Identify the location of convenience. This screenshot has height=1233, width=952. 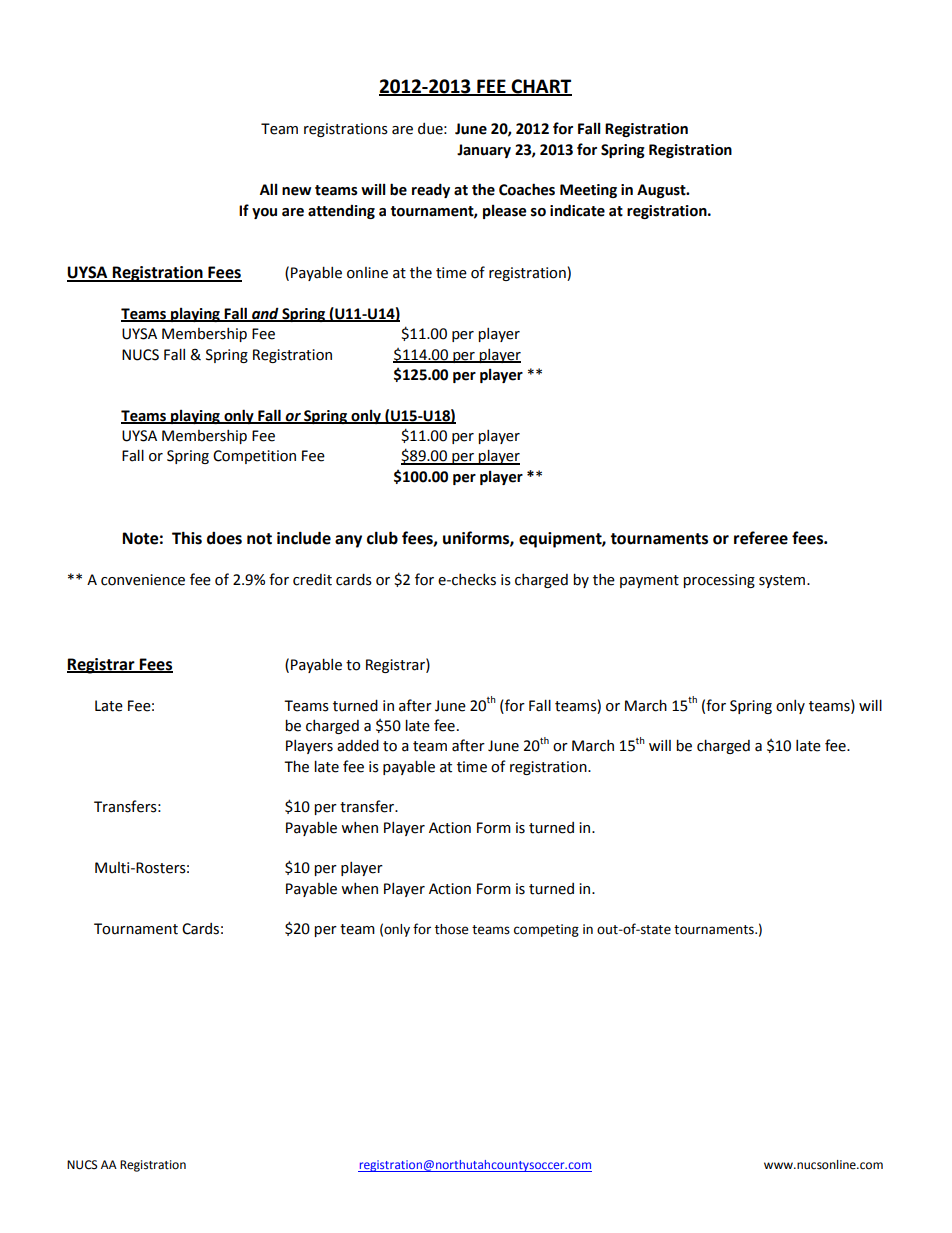
(143, 580).
